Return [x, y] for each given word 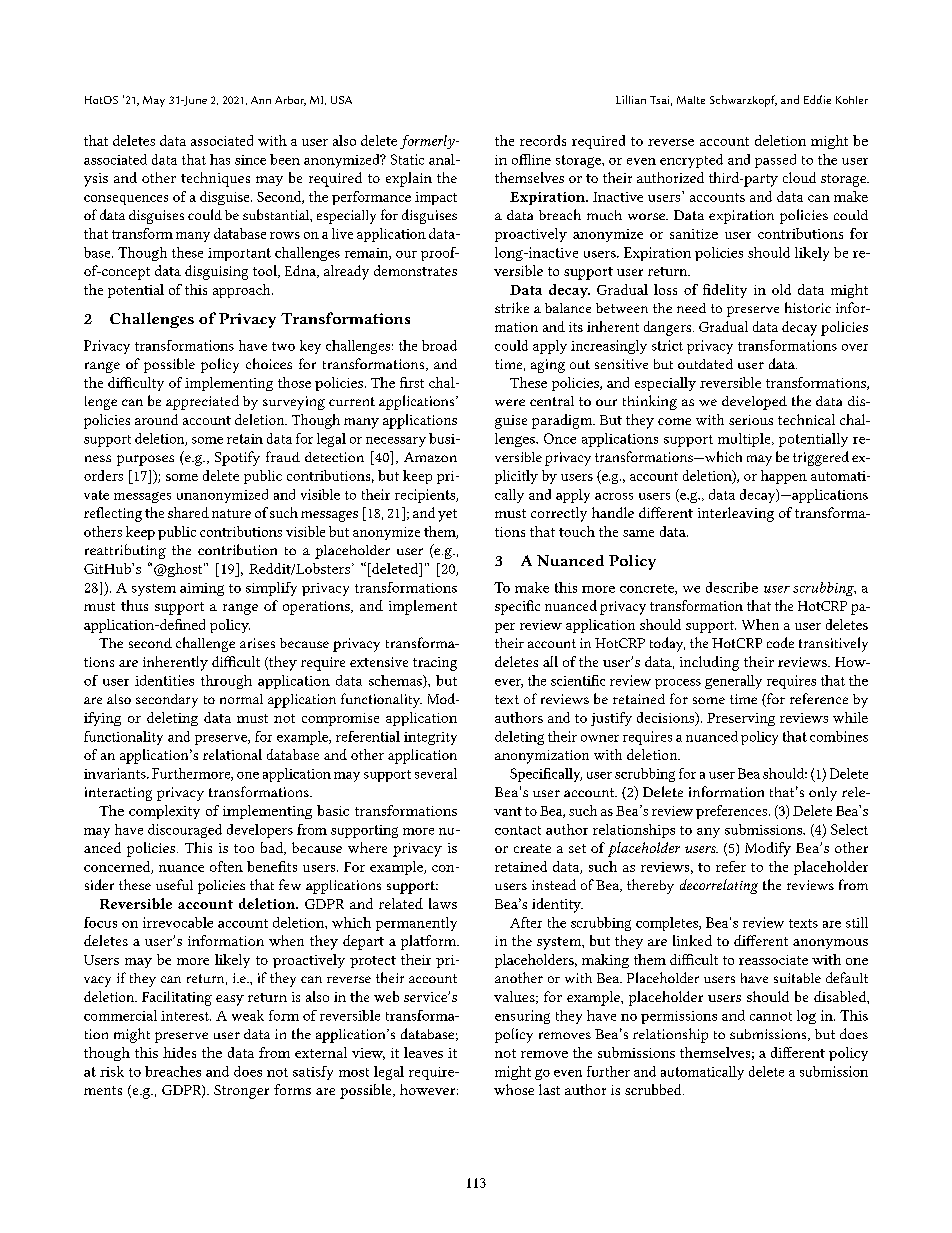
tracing [435, 664]
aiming [202, 589]
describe [732, 587]
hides [179, 1052]
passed [775, 161]
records [543, 140]
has [220, 159]
